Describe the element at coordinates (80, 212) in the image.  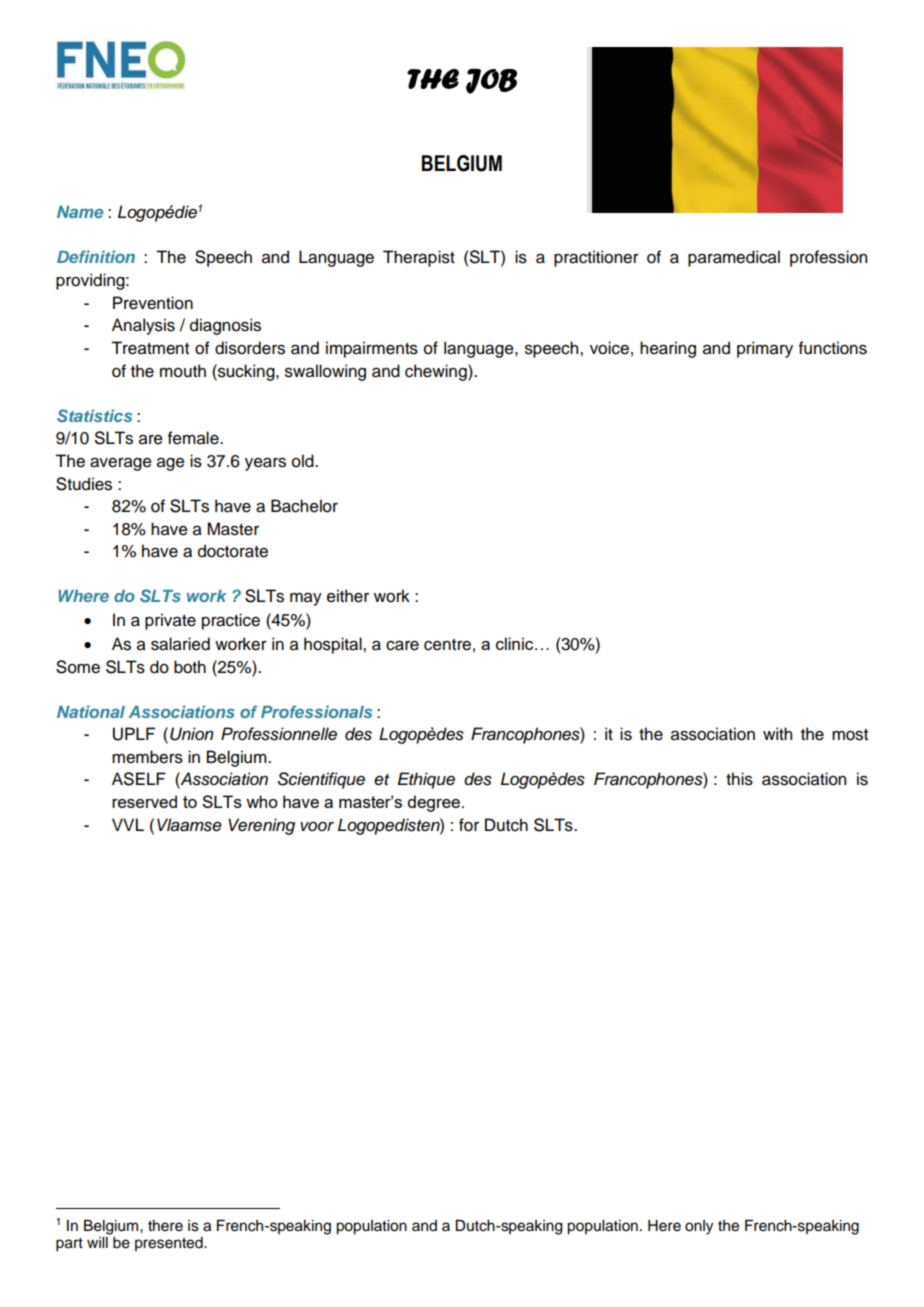
I see `Name` at that location.
